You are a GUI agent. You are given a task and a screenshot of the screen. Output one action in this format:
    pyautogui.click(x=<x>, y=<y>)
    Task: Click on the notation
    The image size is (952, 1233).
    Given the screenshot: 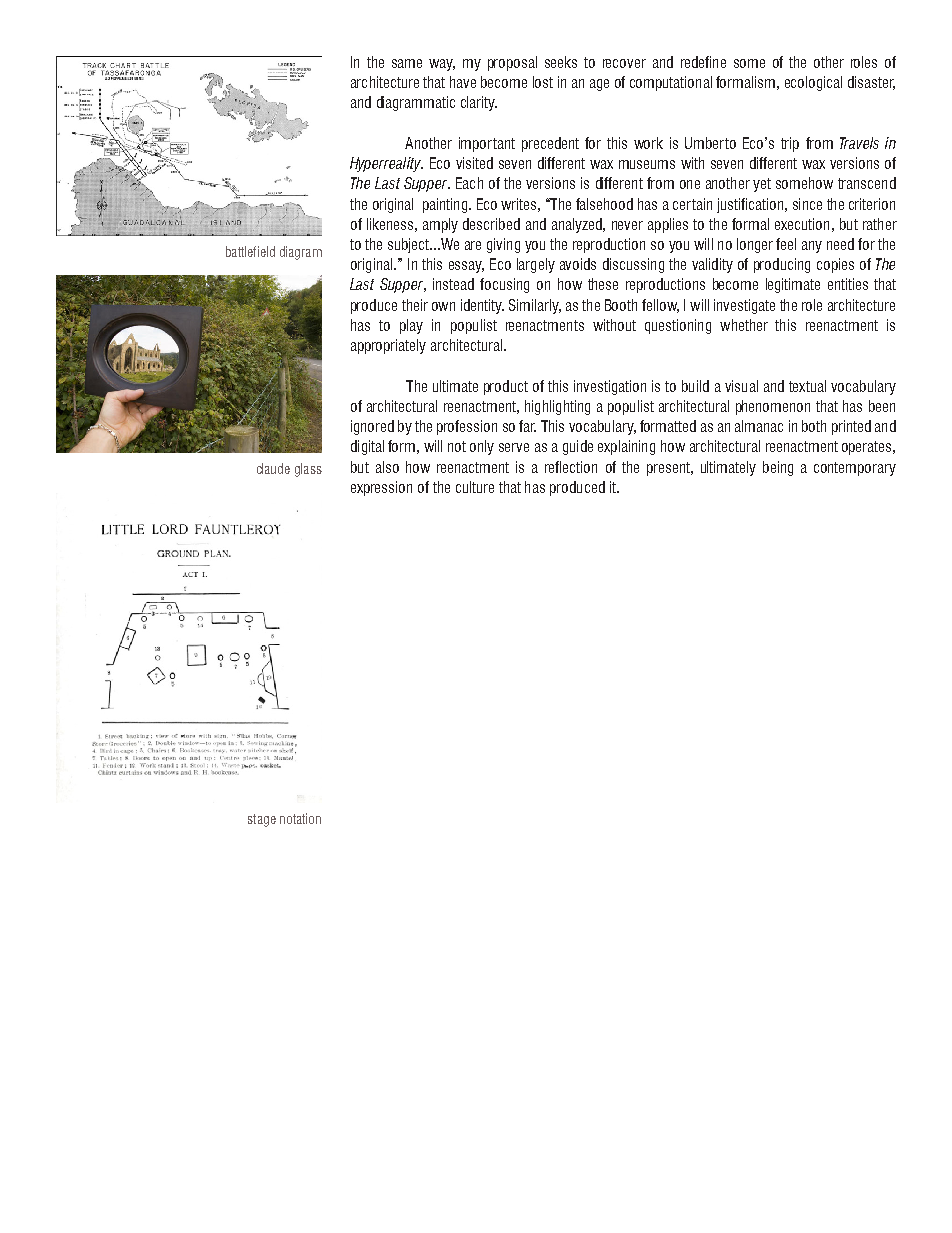 What is the action you would take?
    pyautogui.click(x=300, y=818)
